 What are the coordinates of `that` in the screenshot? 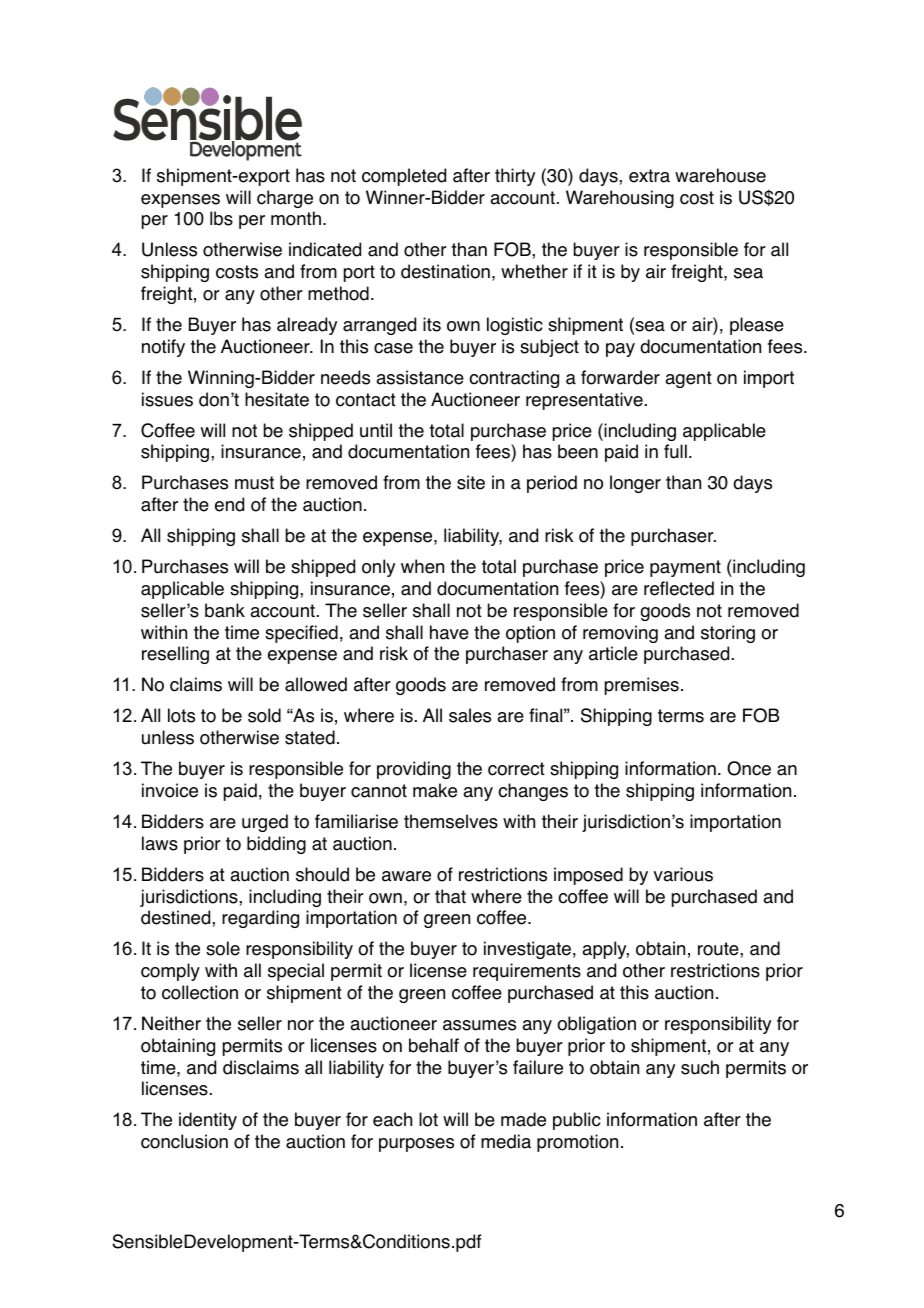 It's located at (450, 896).
